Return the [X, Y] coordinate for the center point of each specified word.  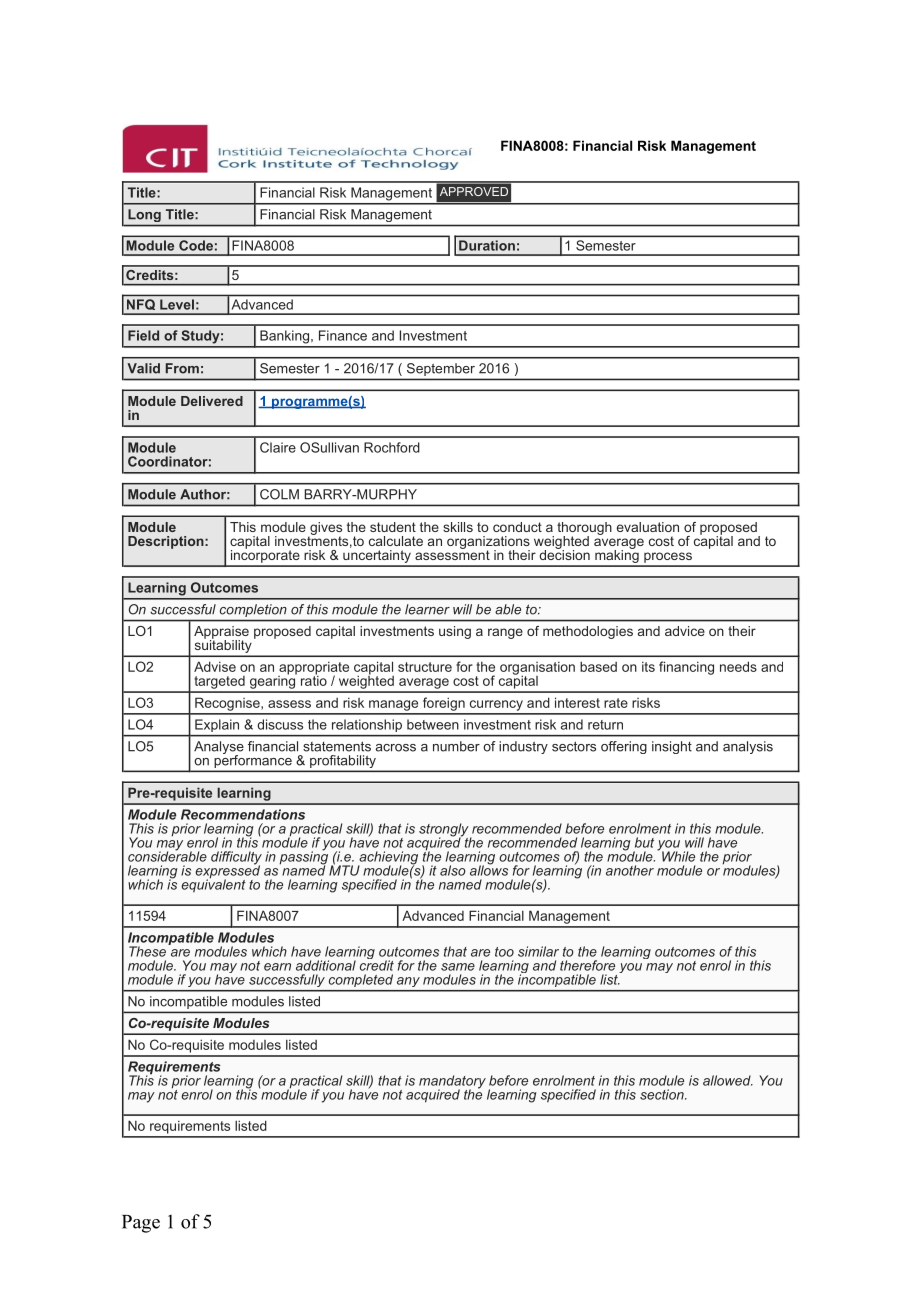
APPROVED [474, 191]
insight [672, 747]
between [433, 724]
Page [141, 1224]
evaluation [648, 527]
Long [144, 215]
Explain [217, 725]
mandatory [452, 1083]
